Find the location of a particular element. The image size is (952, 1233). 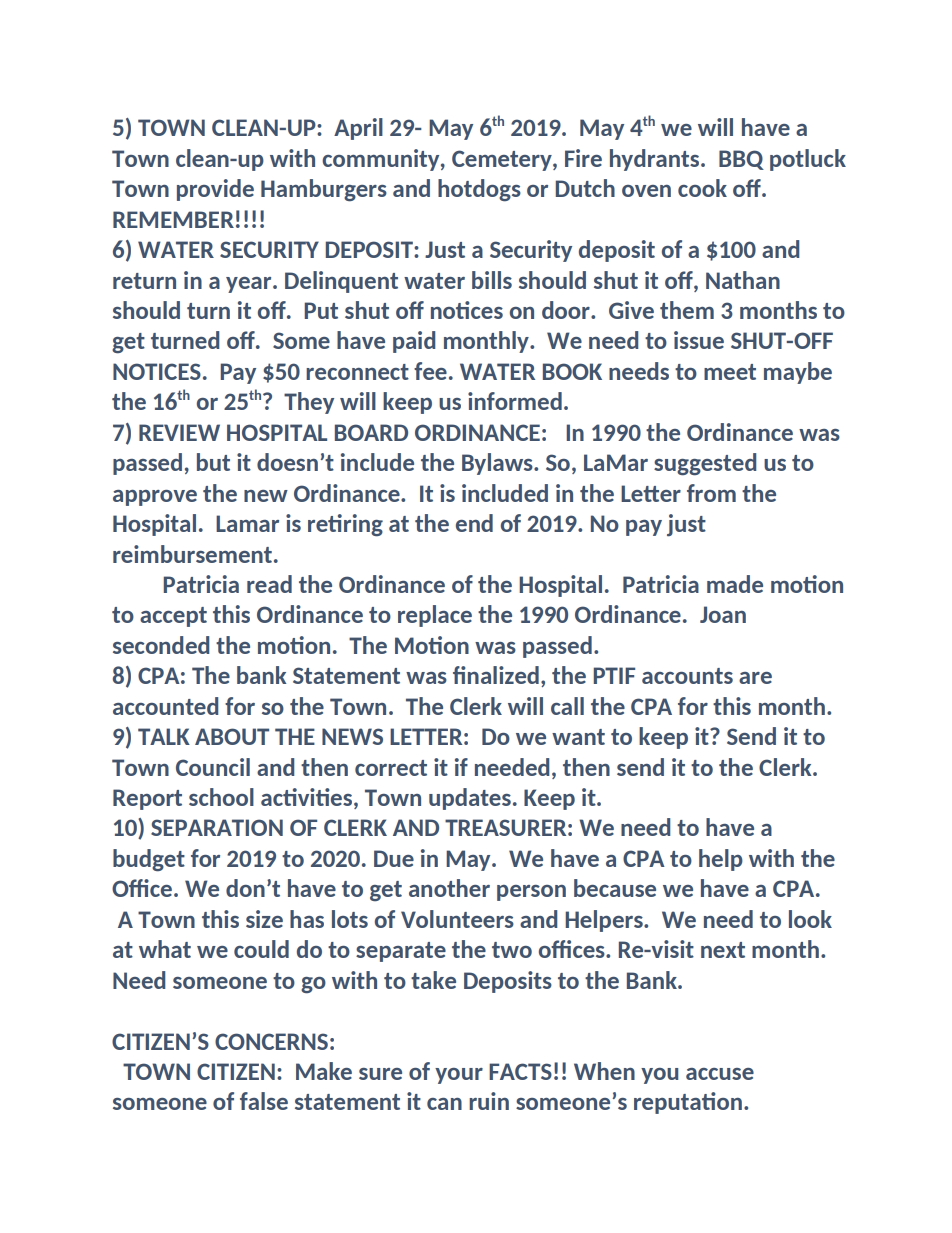

false is located at coordinates (264, 1101).
